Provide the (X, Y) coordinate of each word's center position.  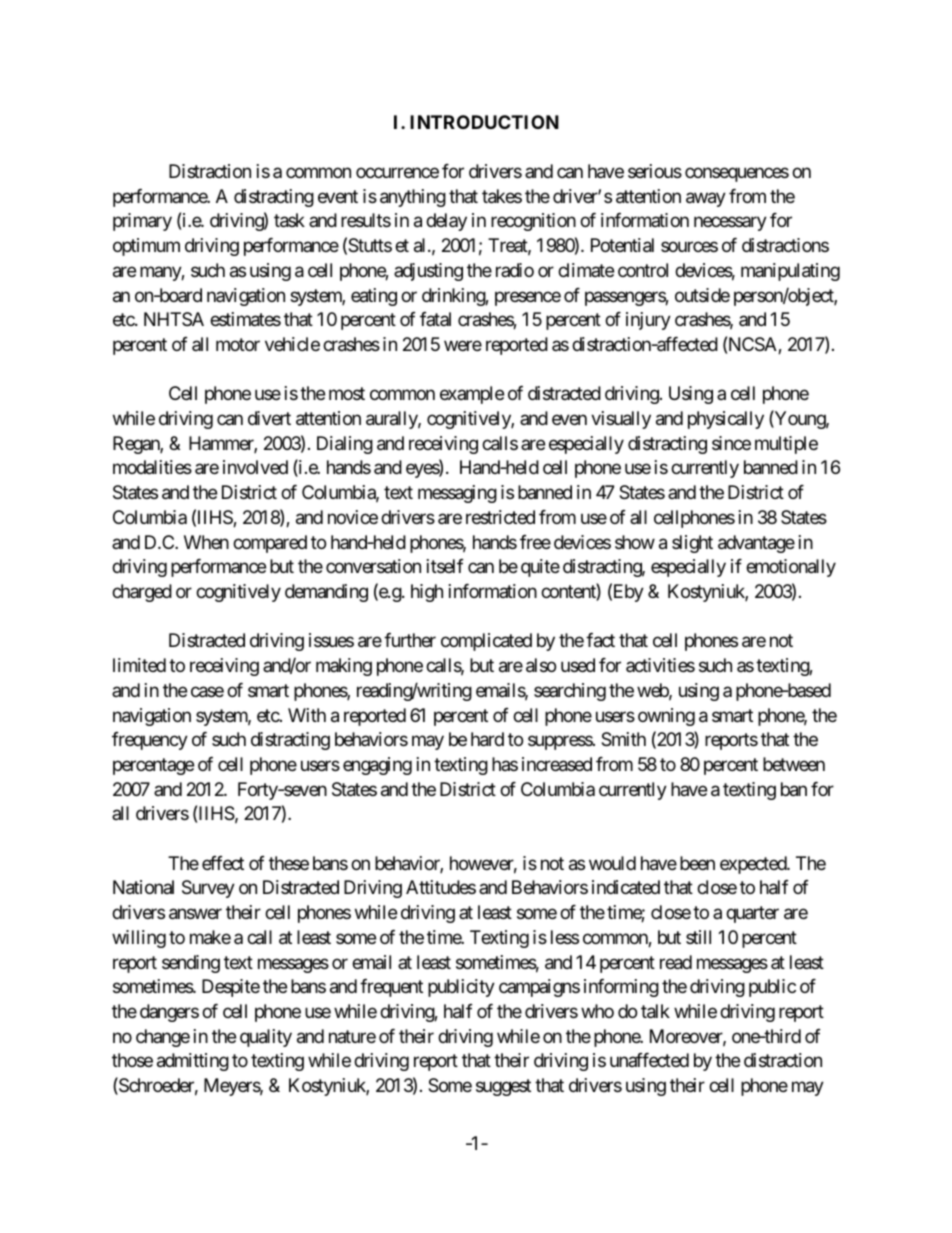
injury (648, 321)
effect (223, 863)
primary (142, 222)
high (427, 593)
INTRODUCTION (484, 122)
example (472, 395)
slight (692, 544)
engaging (377, 766)
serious (655, 171)
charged (142, 593)
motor (238, 344)
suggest (503, 1087)
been (697, 863)
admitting (193, 1062)
